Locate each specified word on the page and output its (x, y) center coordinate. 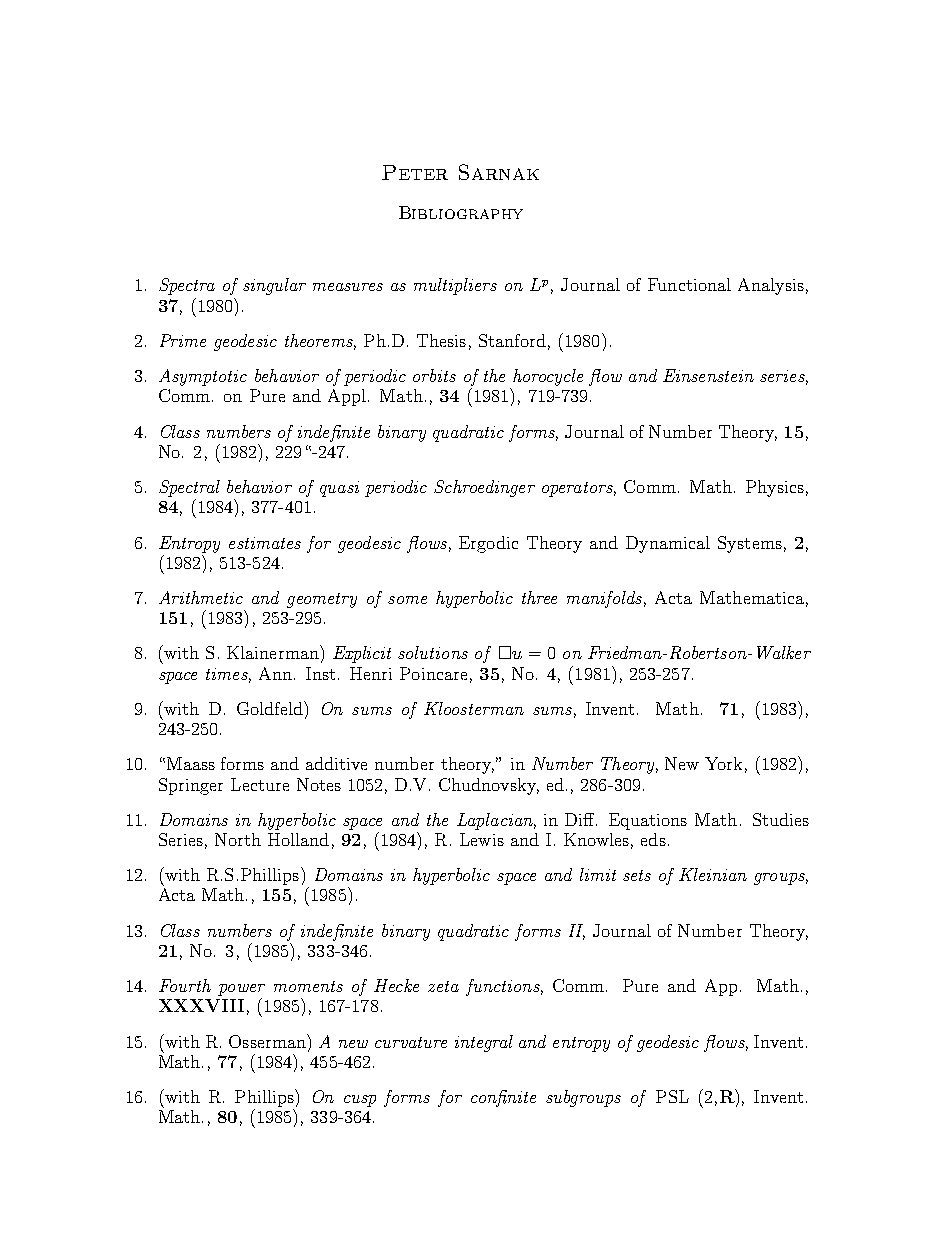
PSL (672, 1096)
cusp (360, 1101)
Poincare (433, 673)
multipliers (455, 286)
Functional (689, 284)
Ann (275, 673)
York (723, 763)
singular (274, 286)
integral (484, 1043)
